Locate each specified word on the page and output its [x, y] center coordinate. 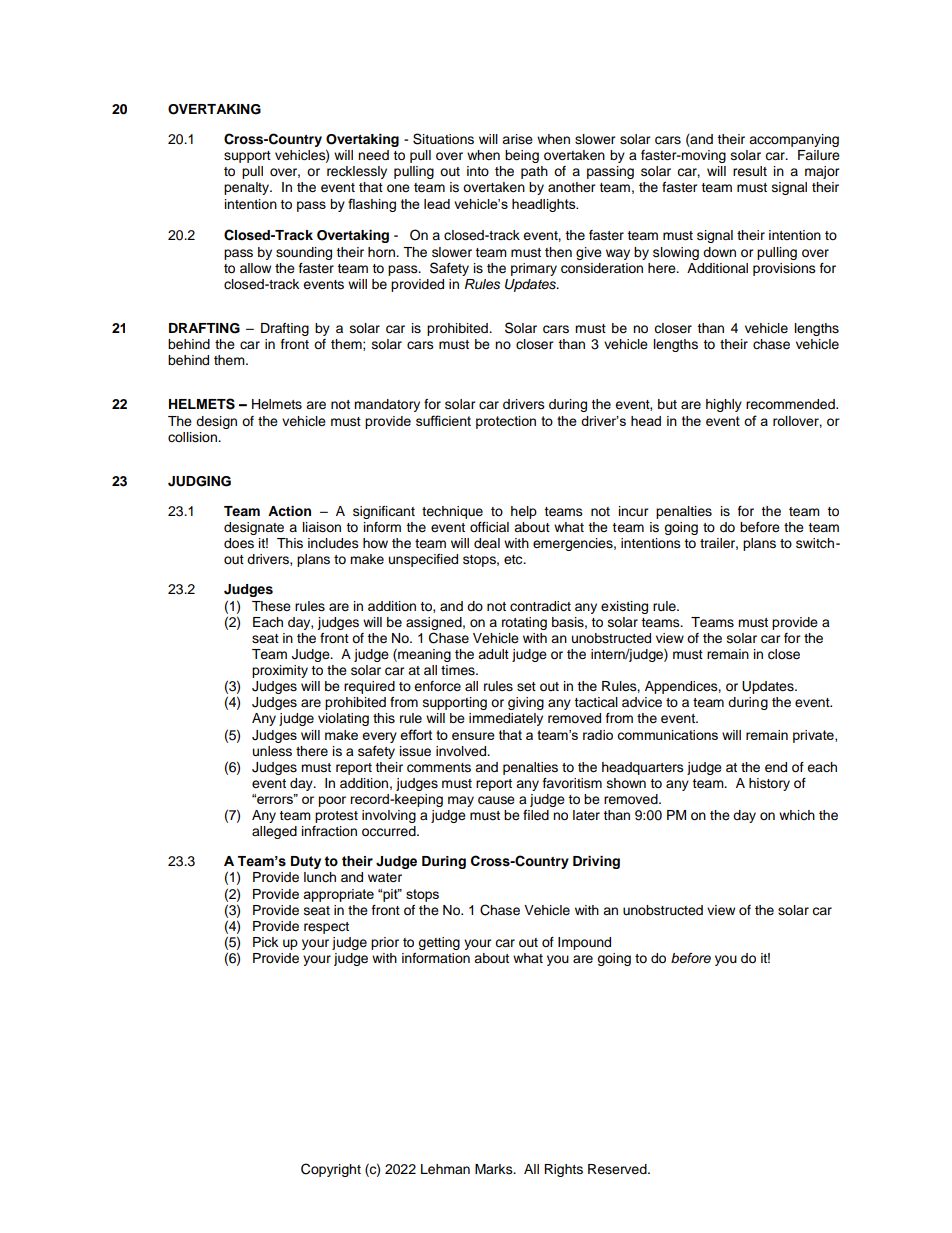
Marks [495, 1169]
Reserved [618, 1169]
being [522, 156]
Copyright [331, 1170]
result [750, 171]
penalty [248, 188]
